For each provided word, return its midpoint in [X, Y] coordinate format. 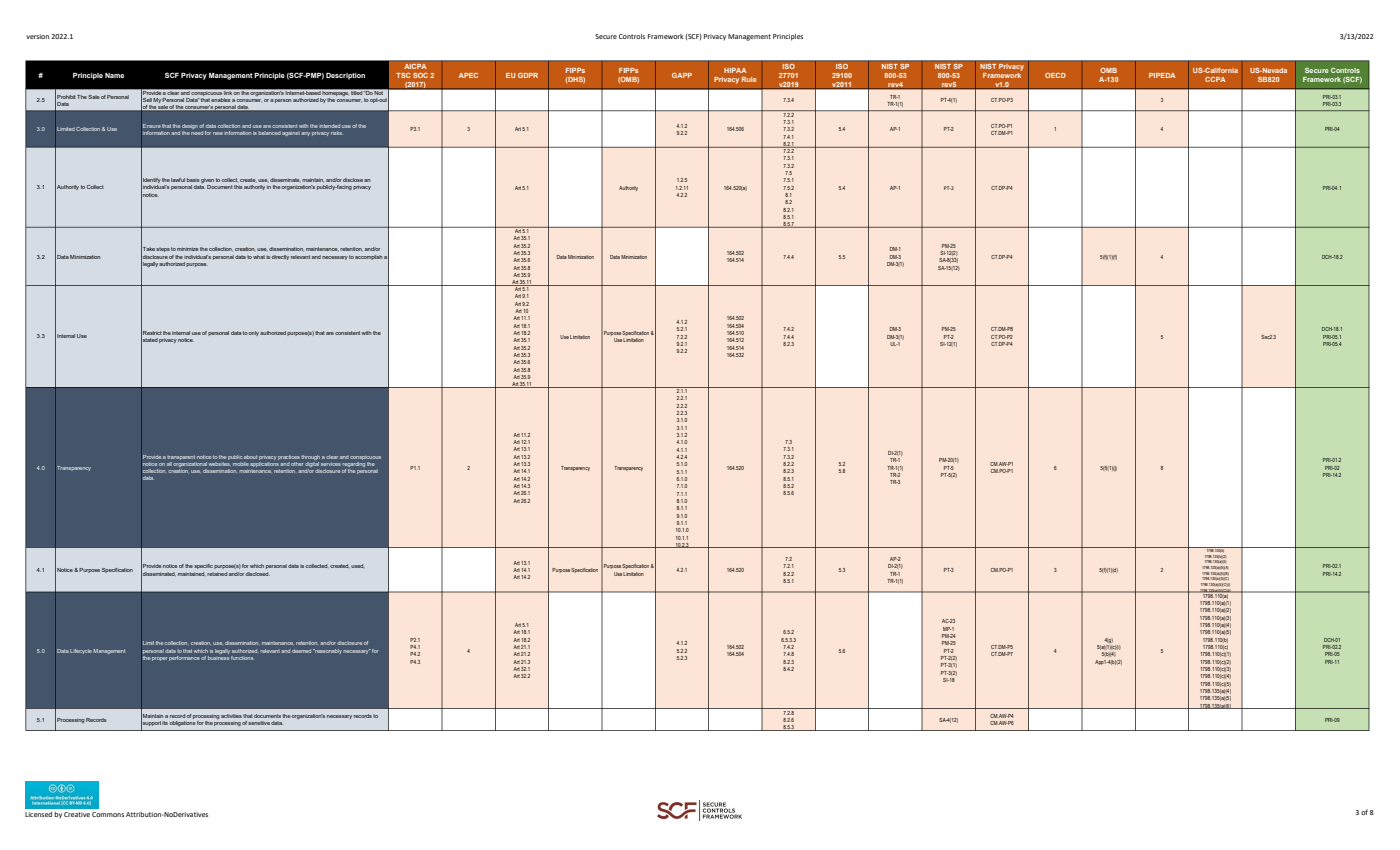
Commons [108, 814]
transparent [181, 457]
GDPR [528, 75]
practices [289, 457]
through [310, 457]
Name [114, 75]
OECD [1055, 75]
